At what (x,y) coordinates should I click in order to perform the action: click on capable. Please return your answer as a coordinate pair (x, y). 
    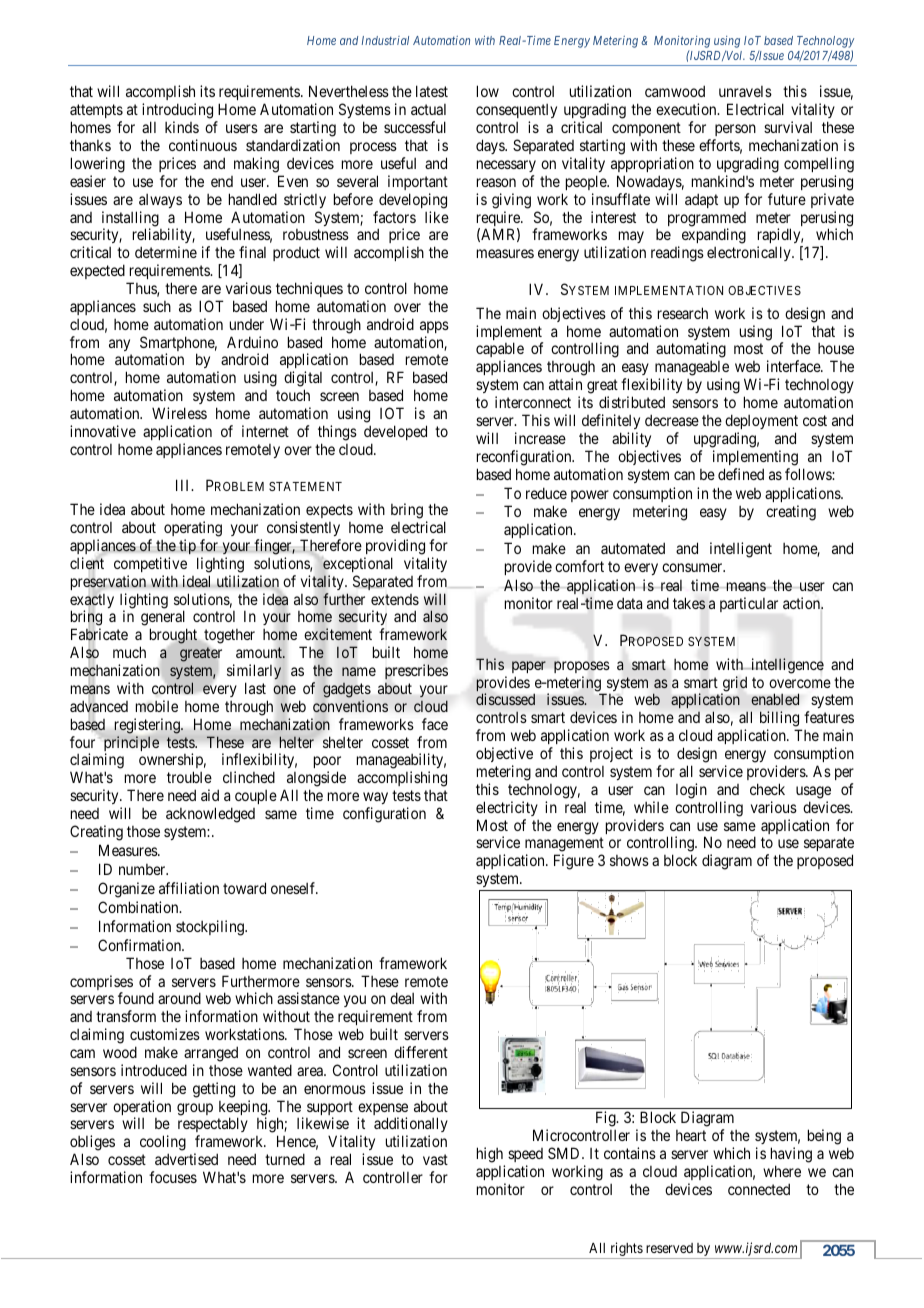
    Looking at the image, I should click on (500, 351).
